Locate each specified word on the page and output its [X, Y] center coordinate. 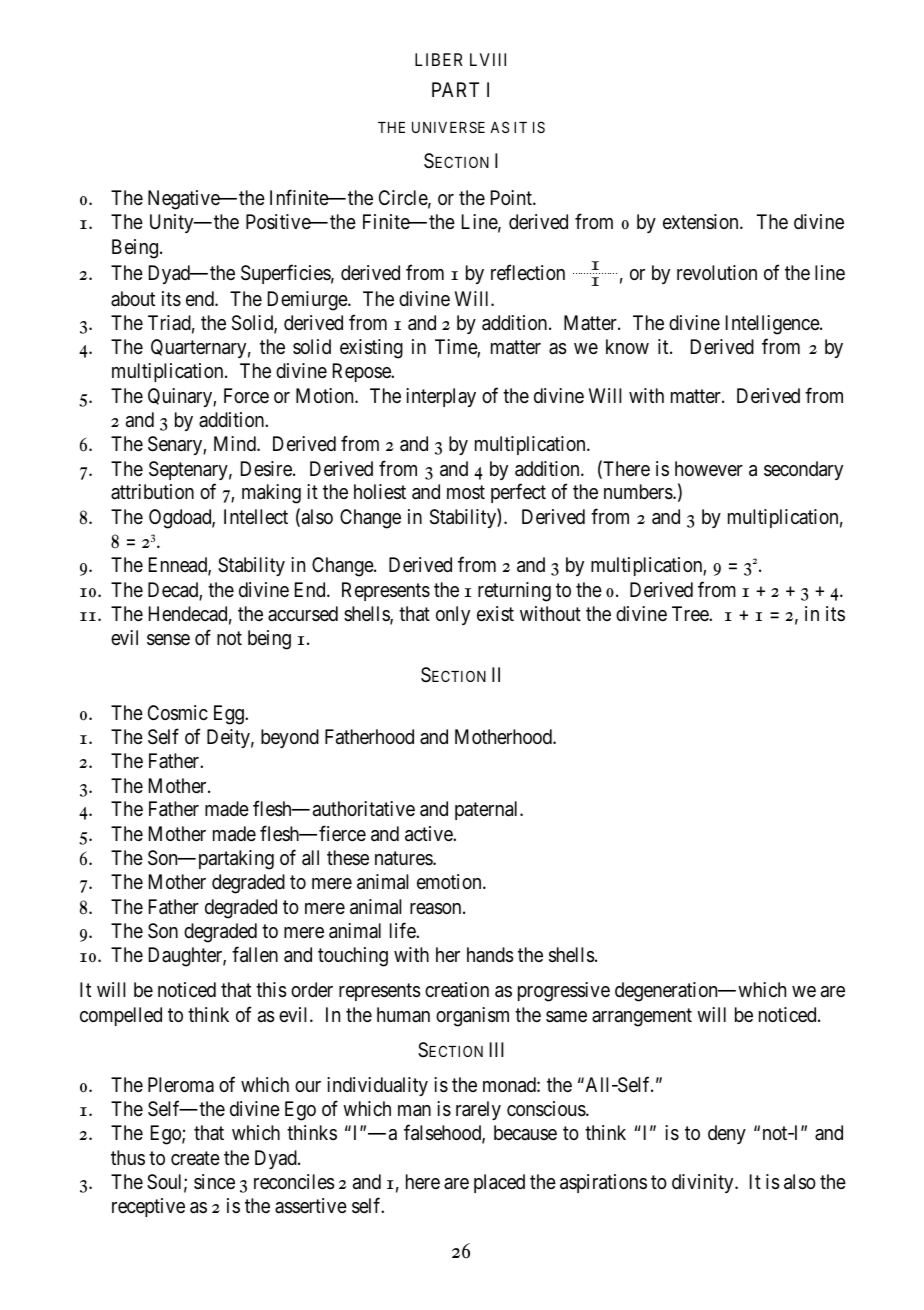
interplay [441, 397]
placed [499, 1183]
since [214, 1181]
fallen [255, 954]
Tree [691, 613]
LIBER [439, 59]
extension [702, 222]
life [403, 930]
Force [246, 395]
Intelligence [773, 325]
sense [168, 640]
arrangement [642, 1017]
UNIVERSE [448, 127]
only [453, 615]
